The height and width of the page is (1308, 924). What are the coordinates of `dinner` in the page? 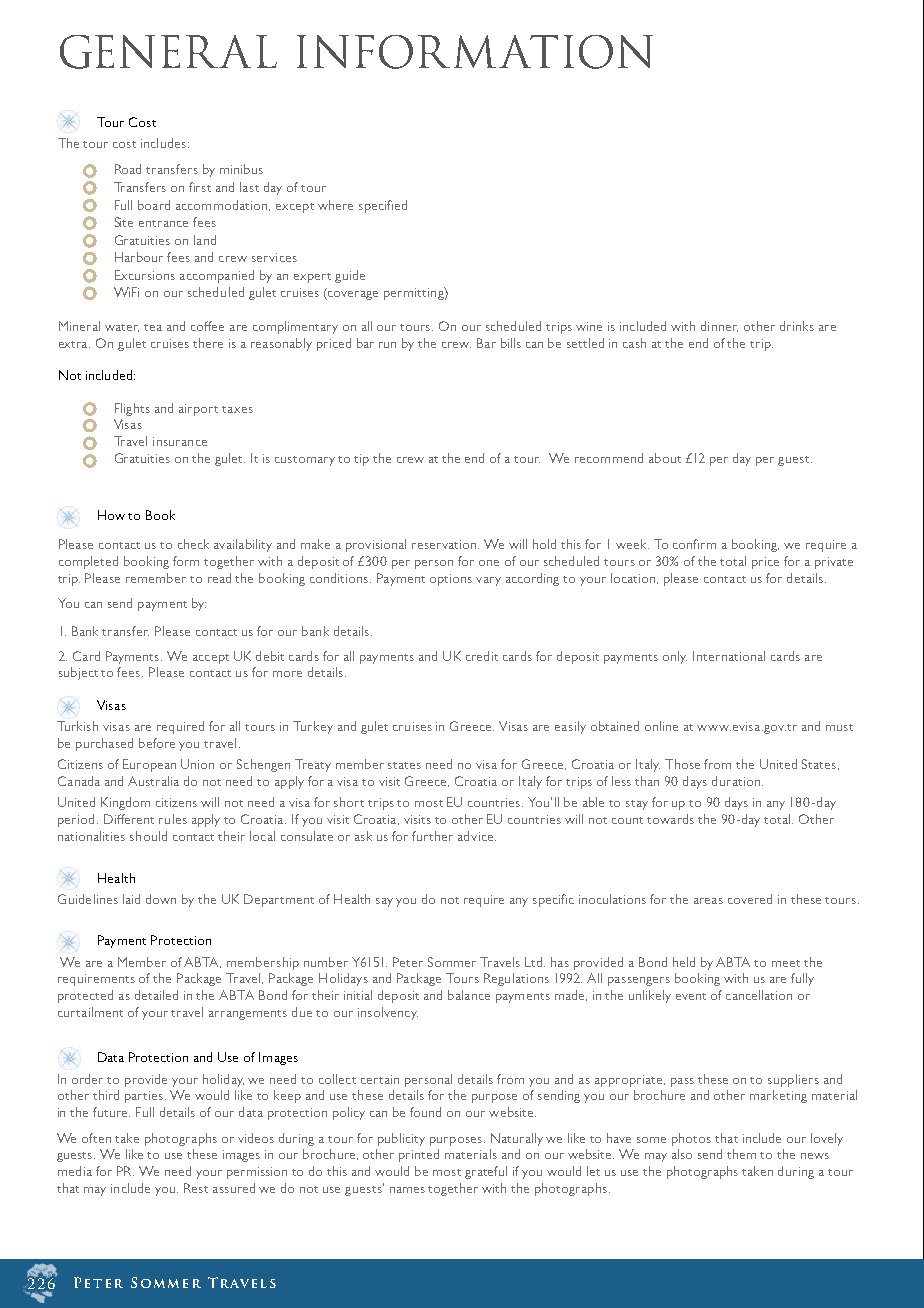 It's located at (719, 326).
